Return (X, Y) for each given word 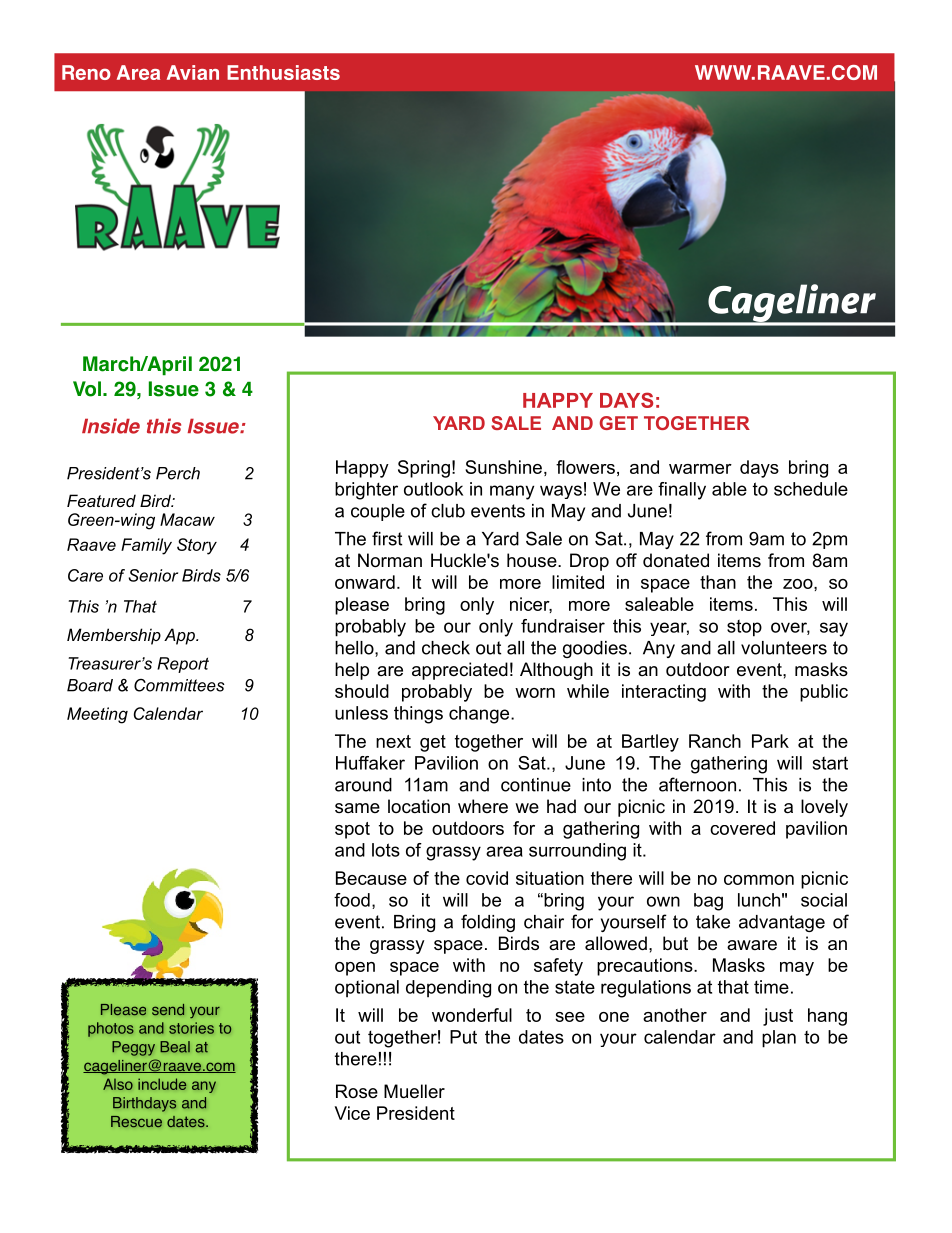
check (446, 648)
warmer (700, 469)
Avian (193, 72)
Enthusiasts (283, 72)
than (718, 582)
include (162, 1084)
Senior (153, 575)
